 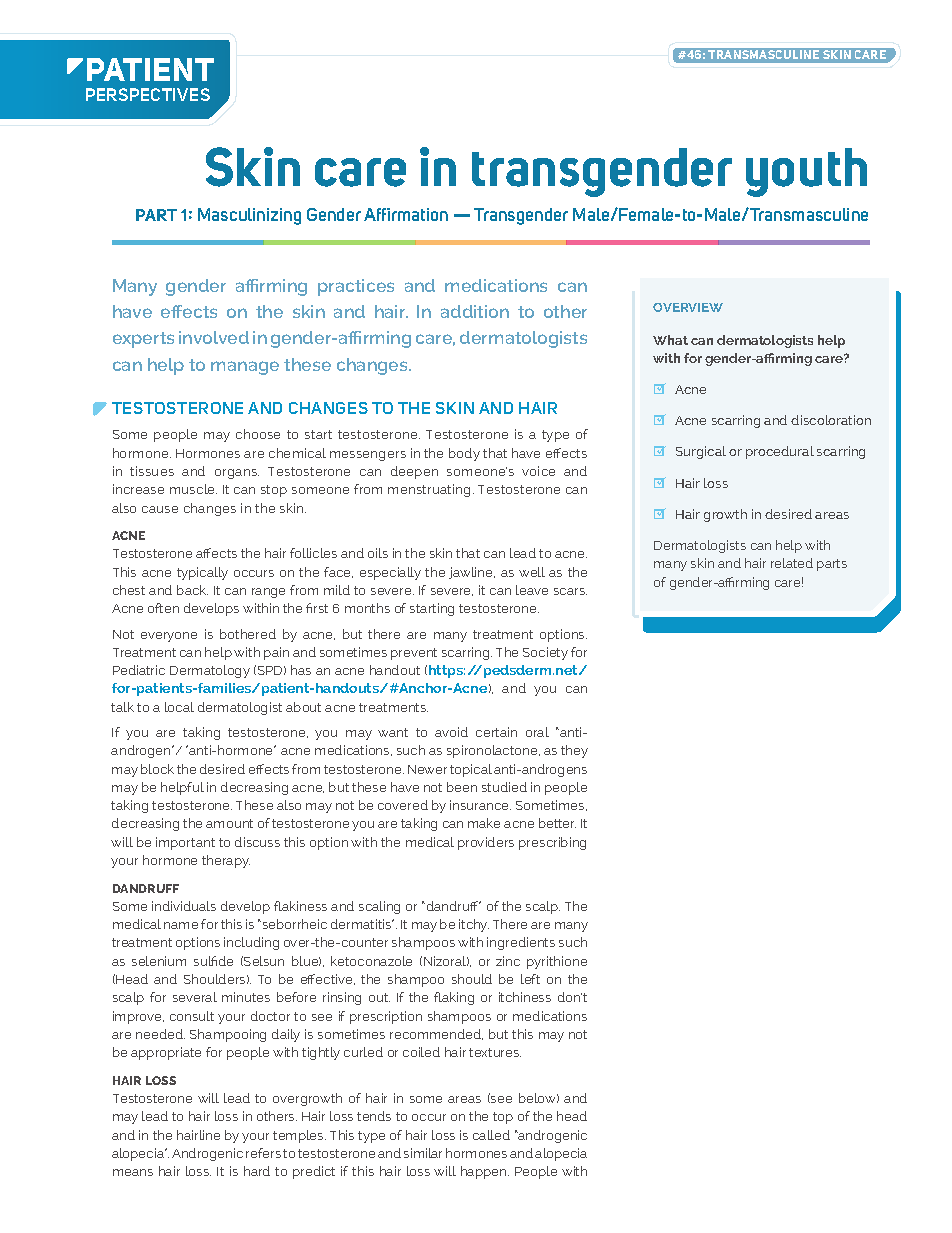 What do you see at coordinates (406, 214) in the image?
I see `Affirmation` at bounding box center [406, 214].
